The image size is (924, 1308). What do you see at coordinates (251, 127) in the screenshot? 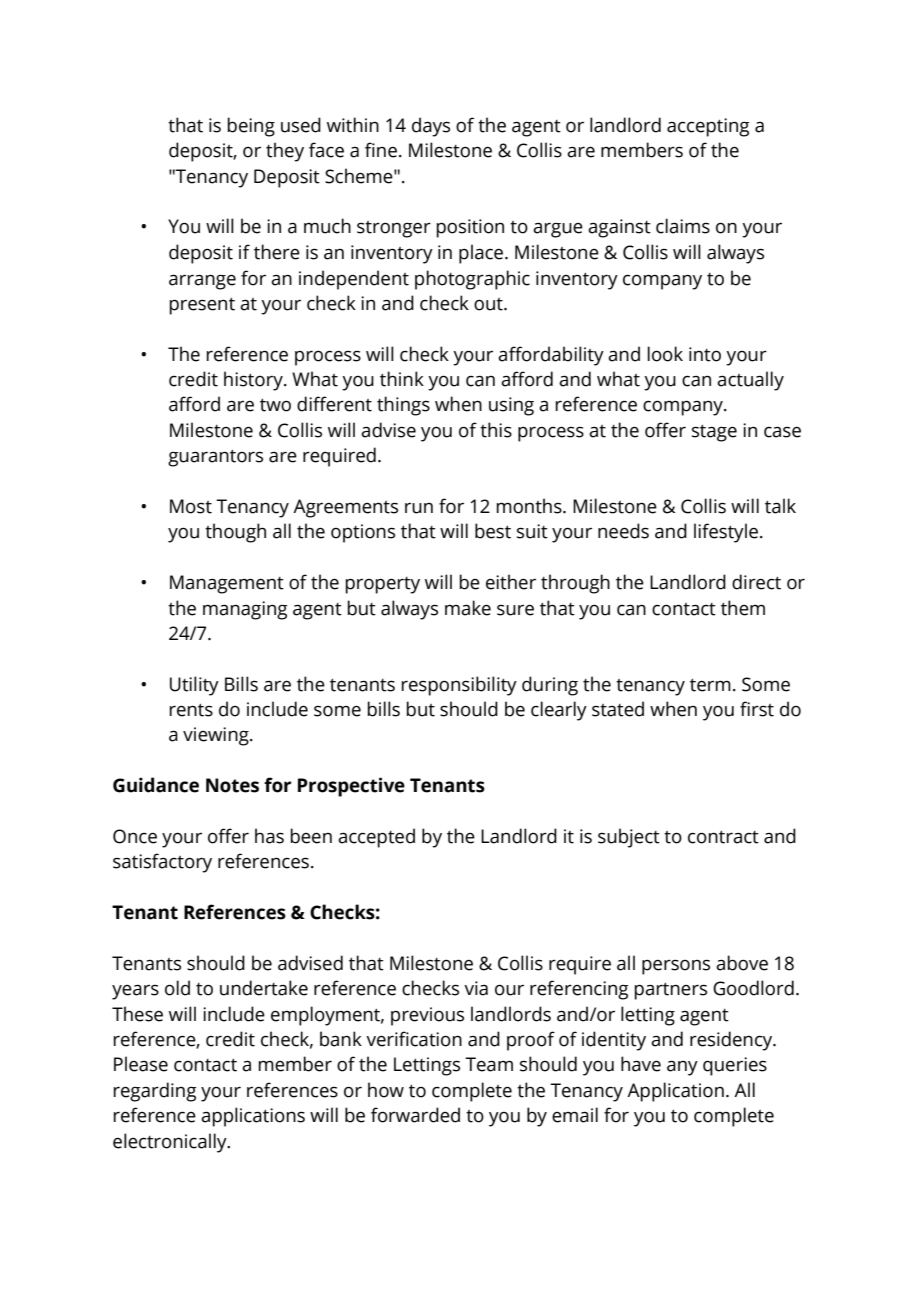
I see `being` at bounding box center [251, 127].
